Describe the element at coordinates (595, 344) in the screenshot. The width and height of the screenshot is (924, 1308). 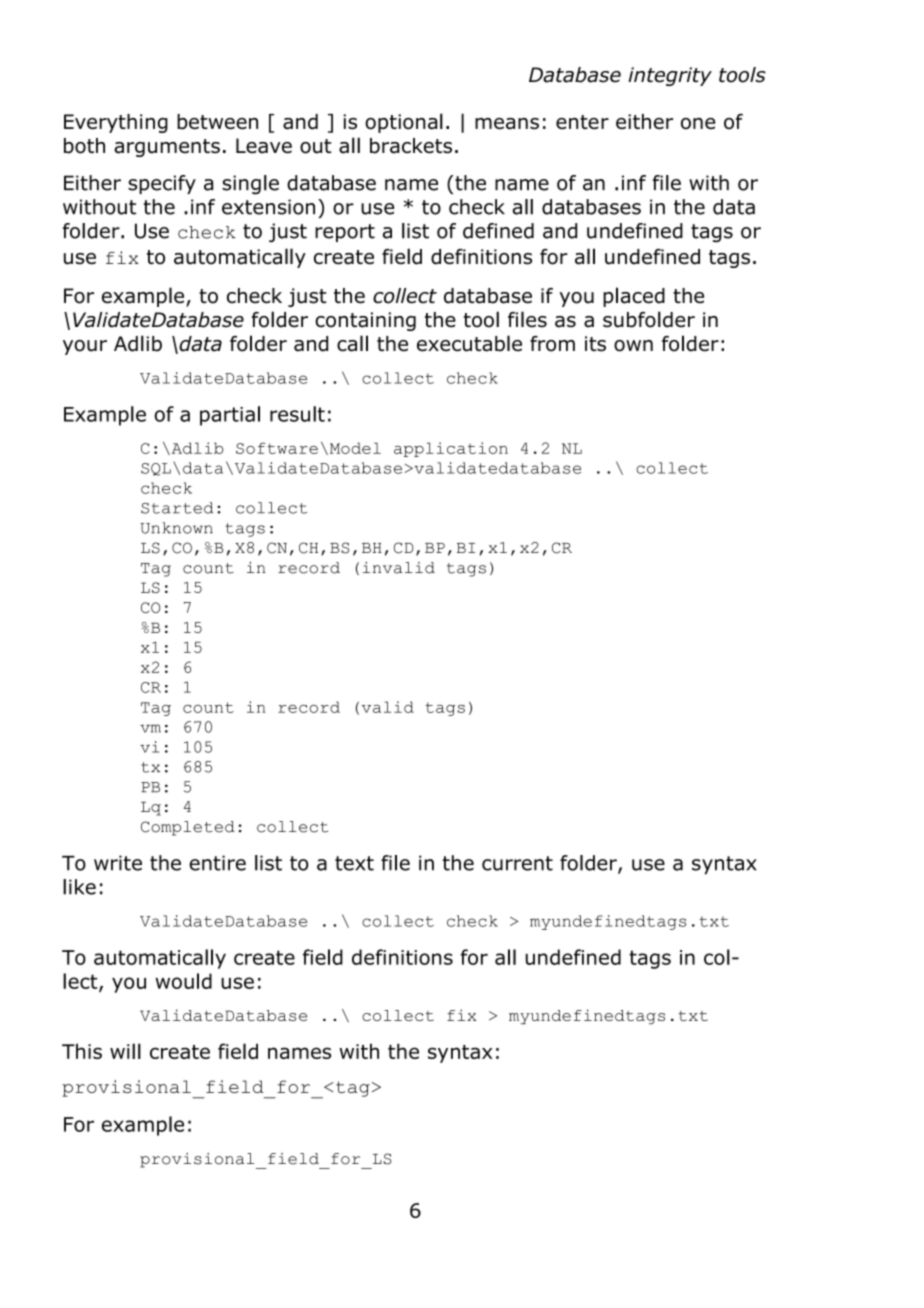
I see `its` at that location.
